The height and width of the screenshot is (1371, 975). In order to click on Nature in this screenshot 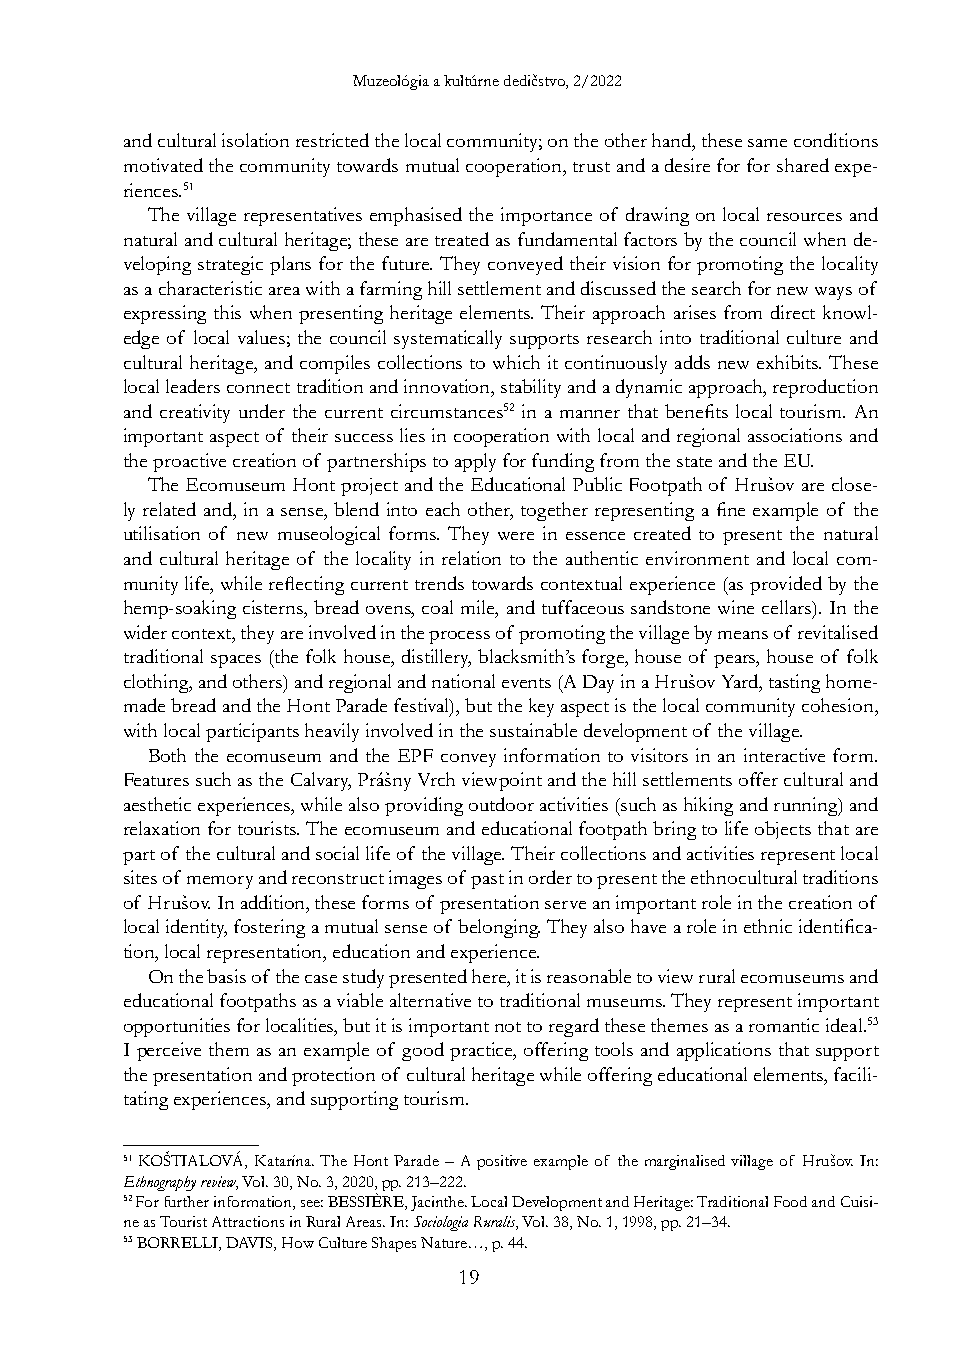, I will do `click(445, 1242)`.
